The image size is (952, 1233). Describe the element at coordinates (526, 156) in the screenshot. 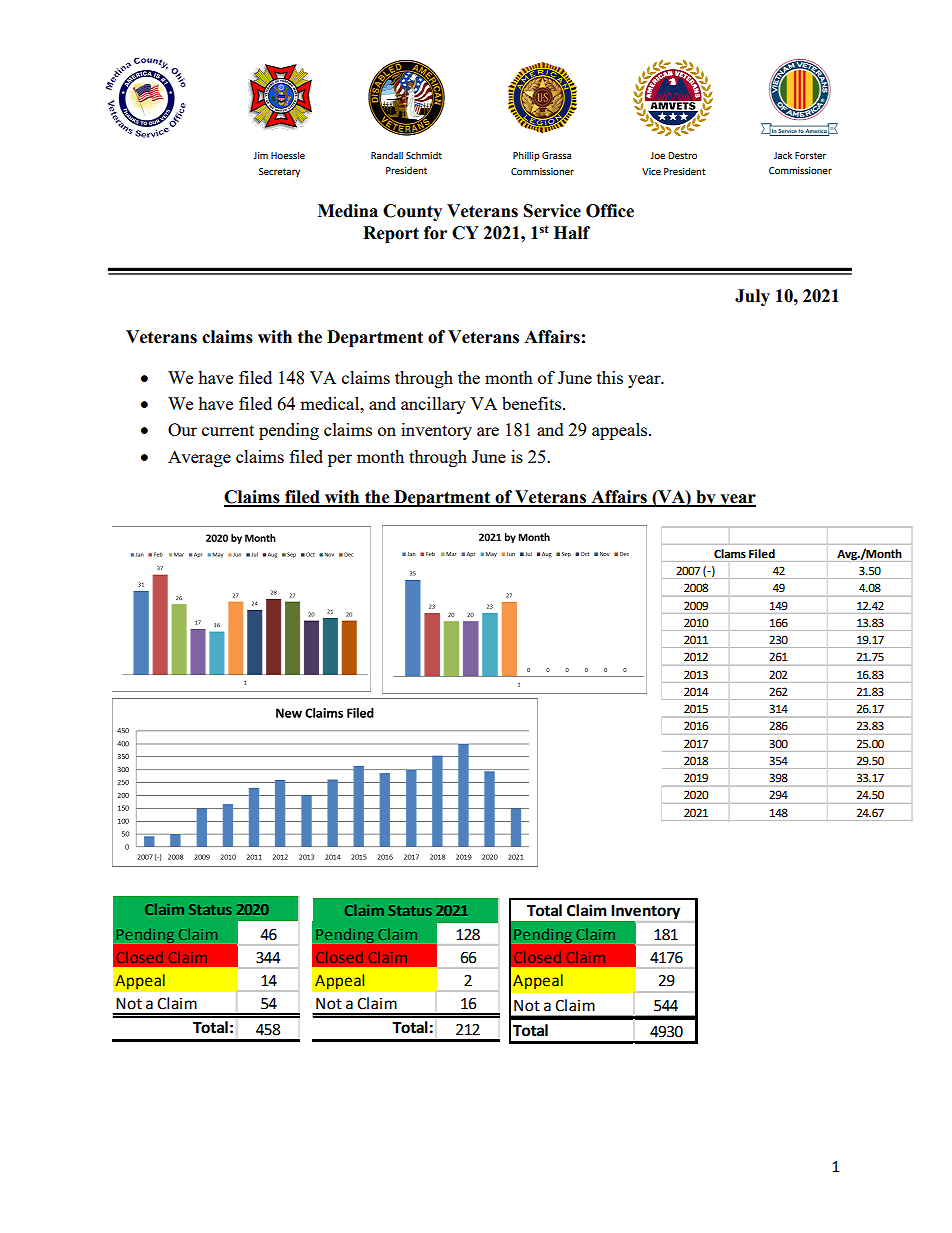

I see `Phillip` at that location.
